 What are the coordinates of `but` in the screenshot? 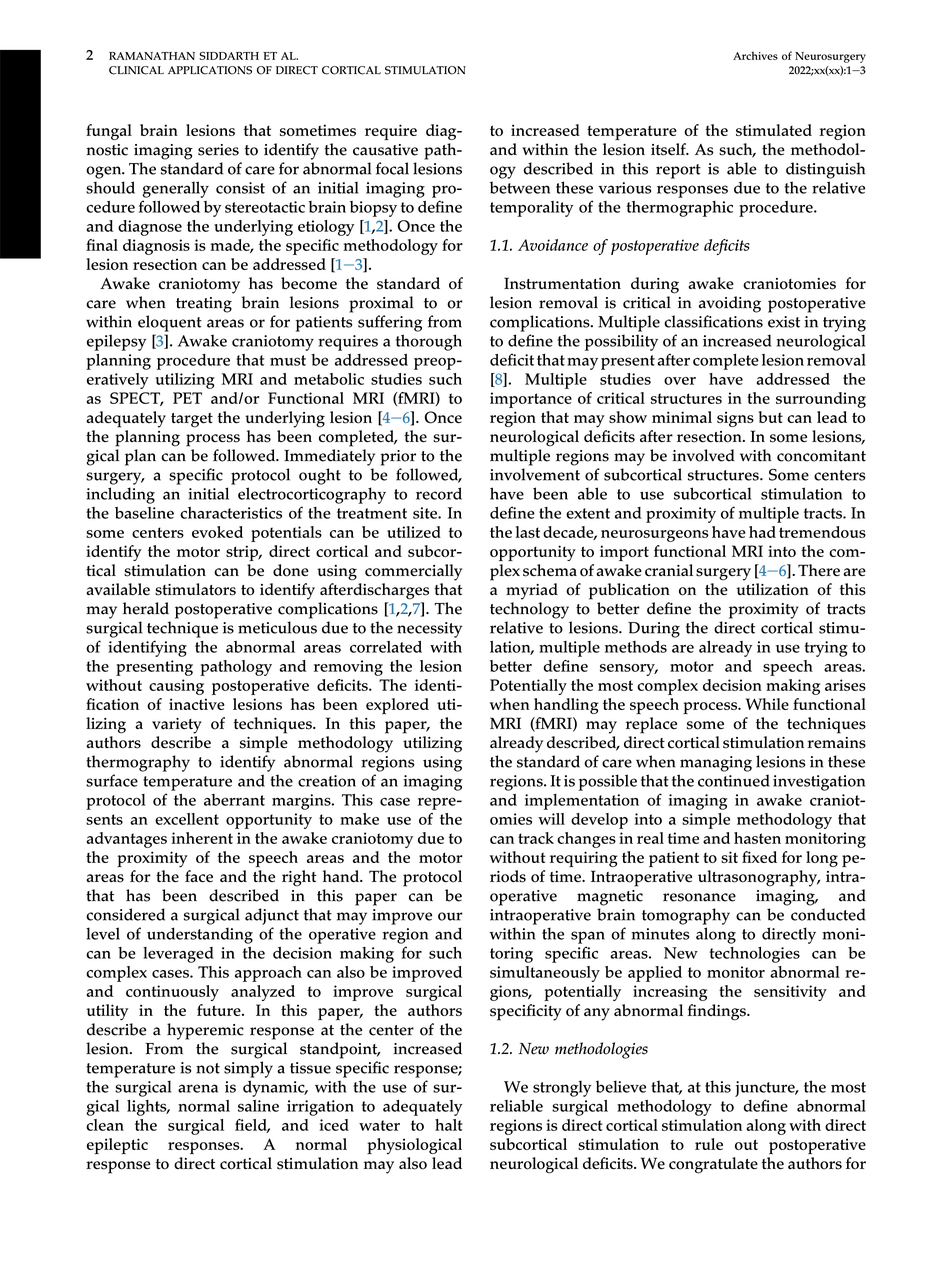 It's located at (771, 417).
